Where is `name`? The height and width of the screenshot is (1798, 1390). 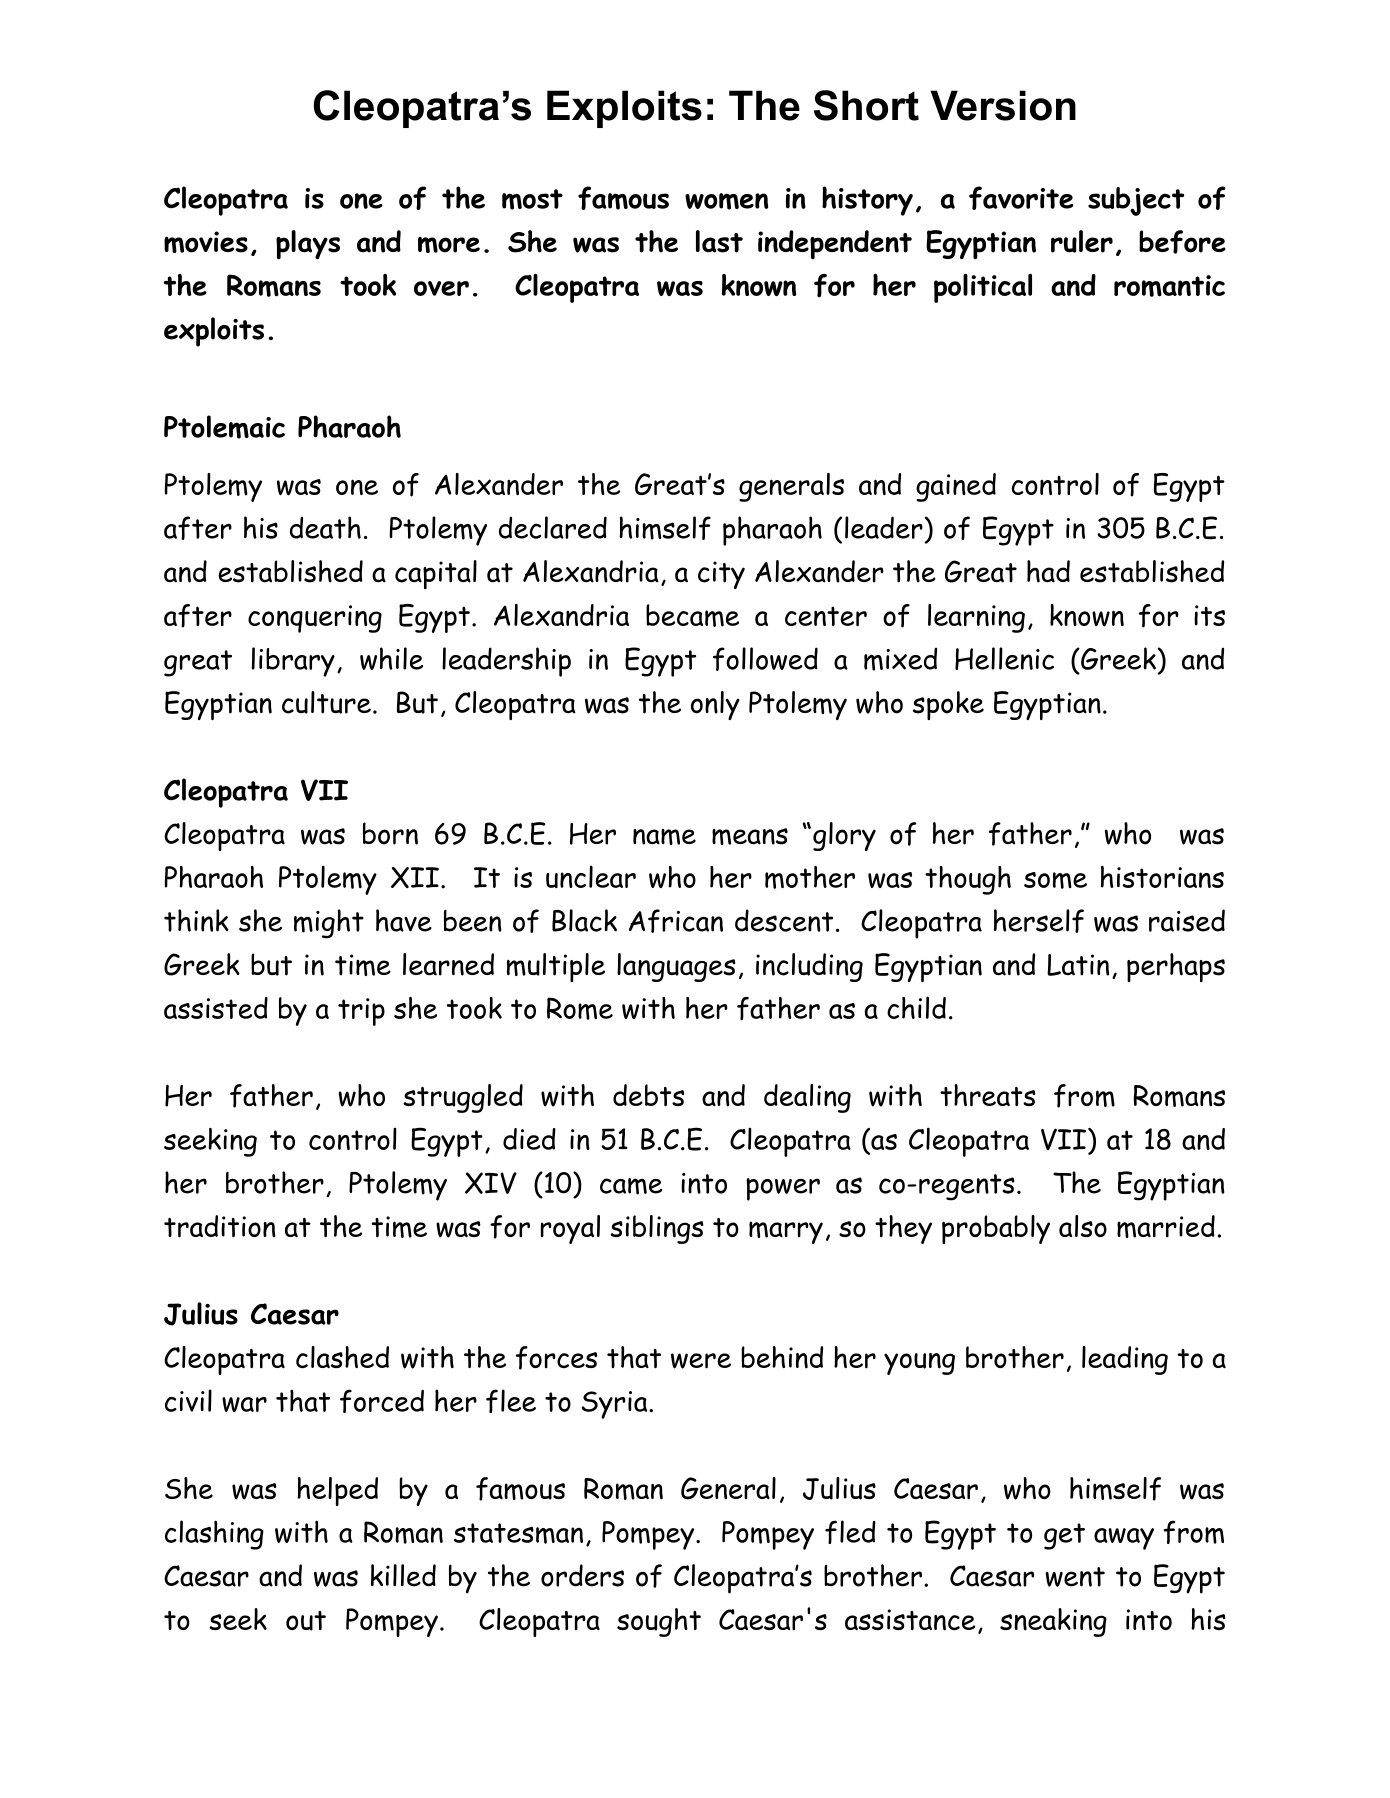 name is located at coordinates (664, 837).
